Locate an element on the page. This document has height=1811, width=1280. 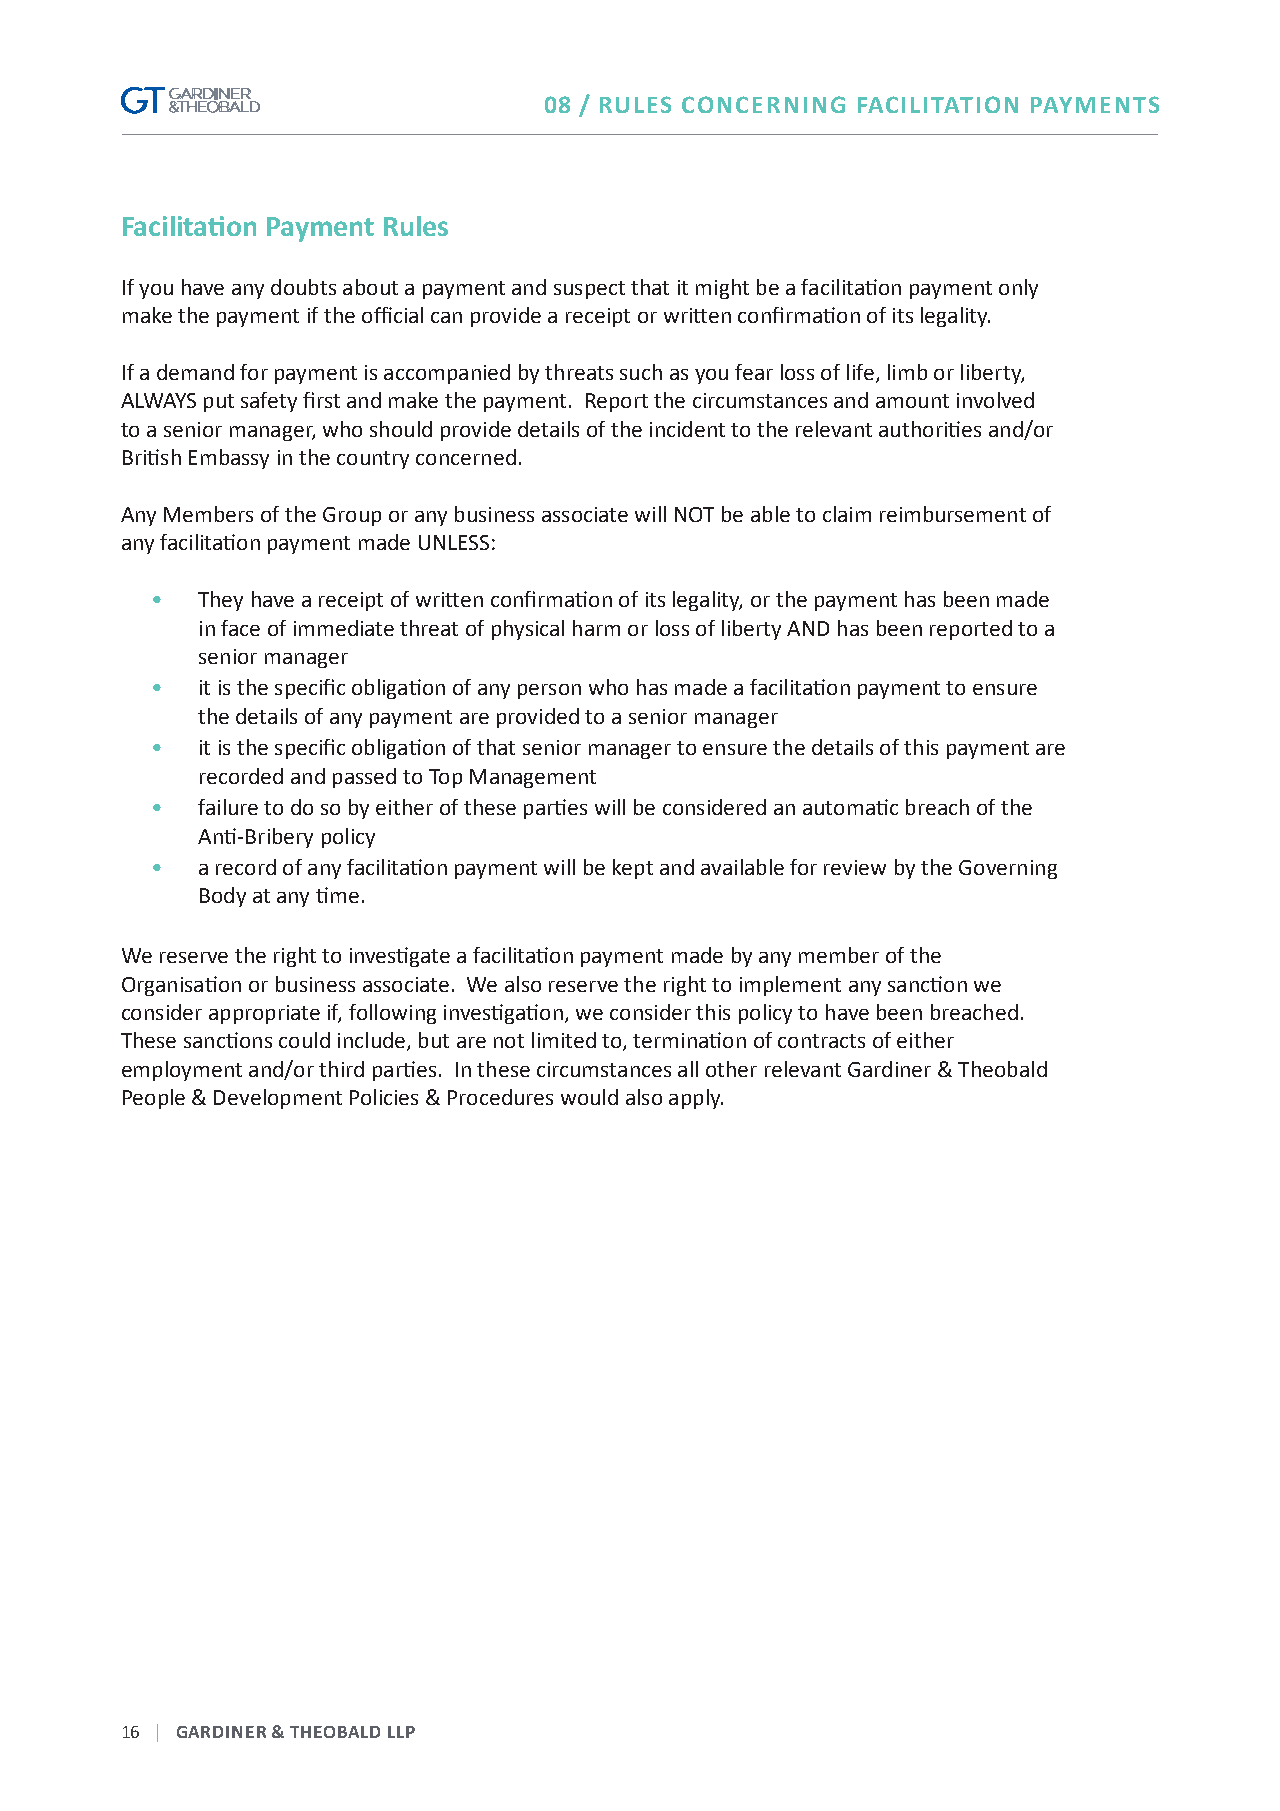
suspect is located at coordinates (589, 290).
